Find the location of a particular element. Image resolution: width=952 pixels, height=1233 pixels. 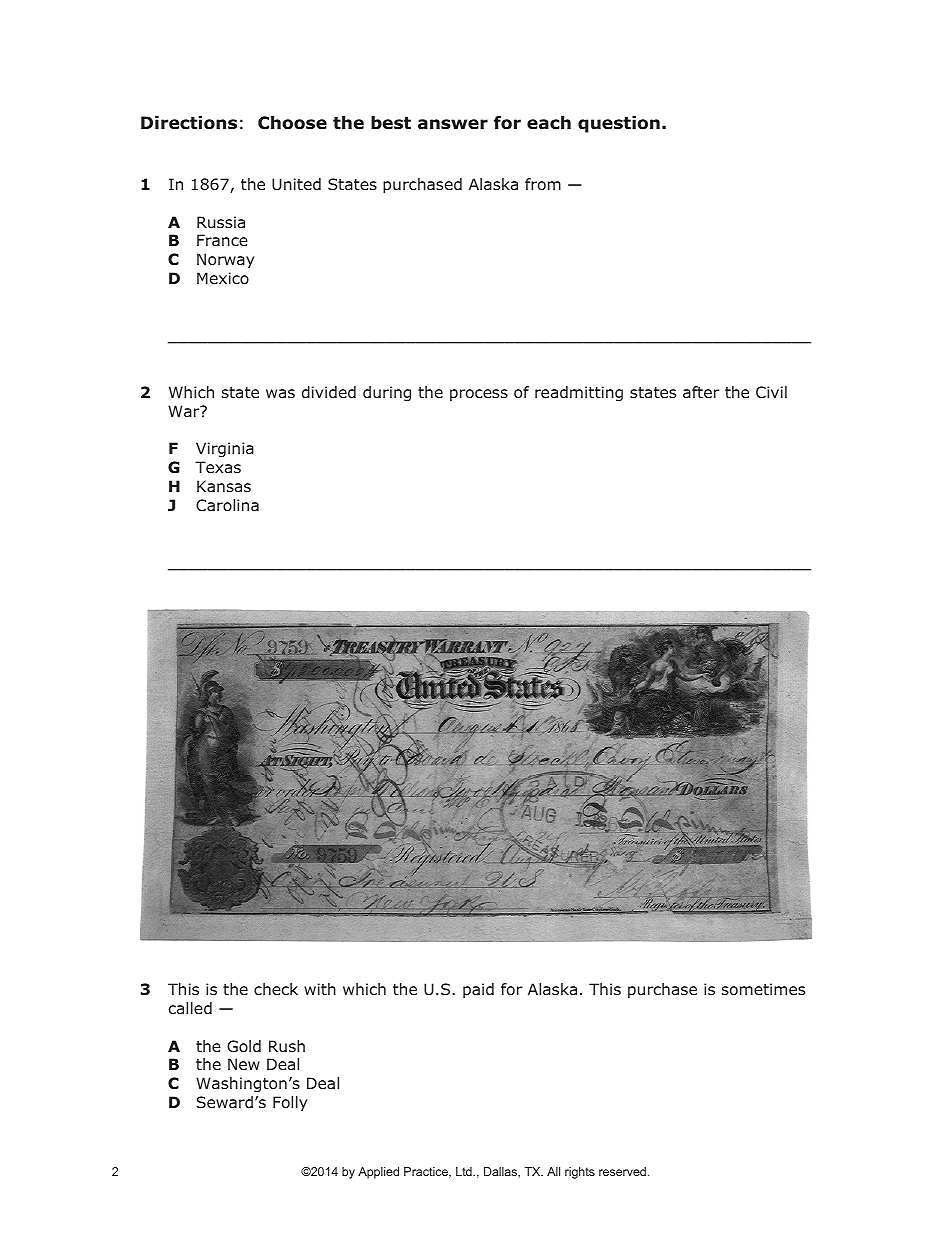

Ltd is located at coordinates (465, 1171).
